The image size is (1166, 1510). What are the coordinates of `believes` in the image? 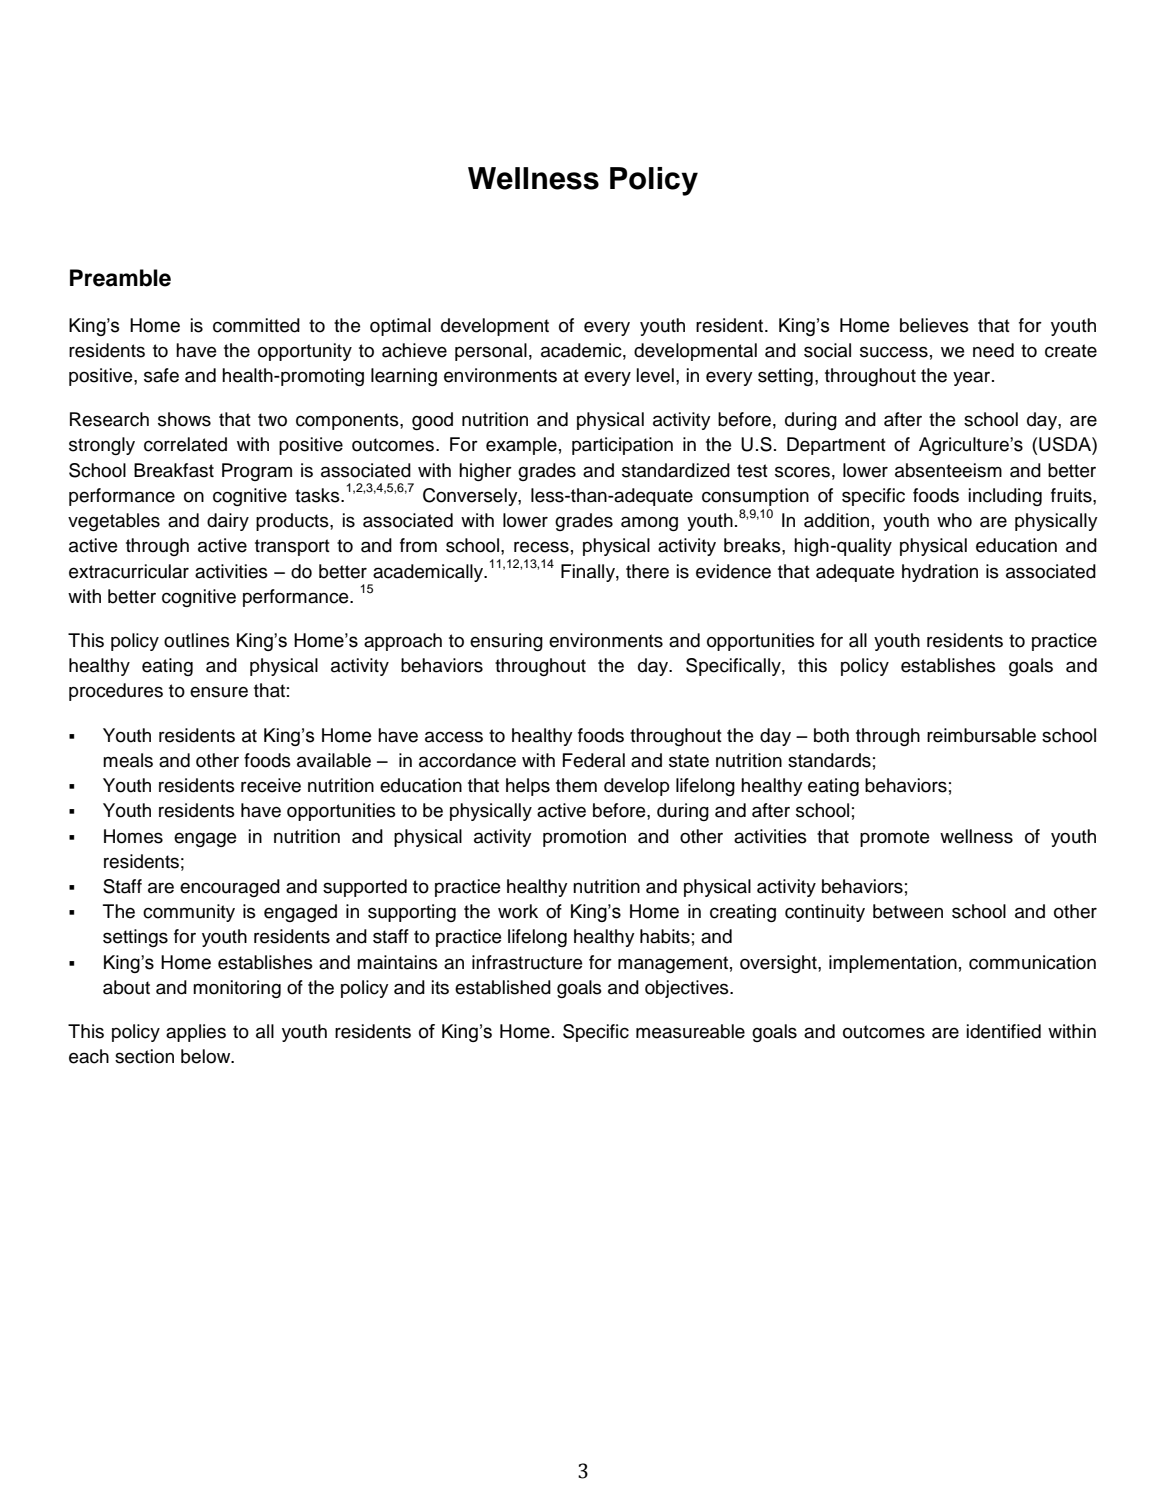 It's located at (934, 325).
